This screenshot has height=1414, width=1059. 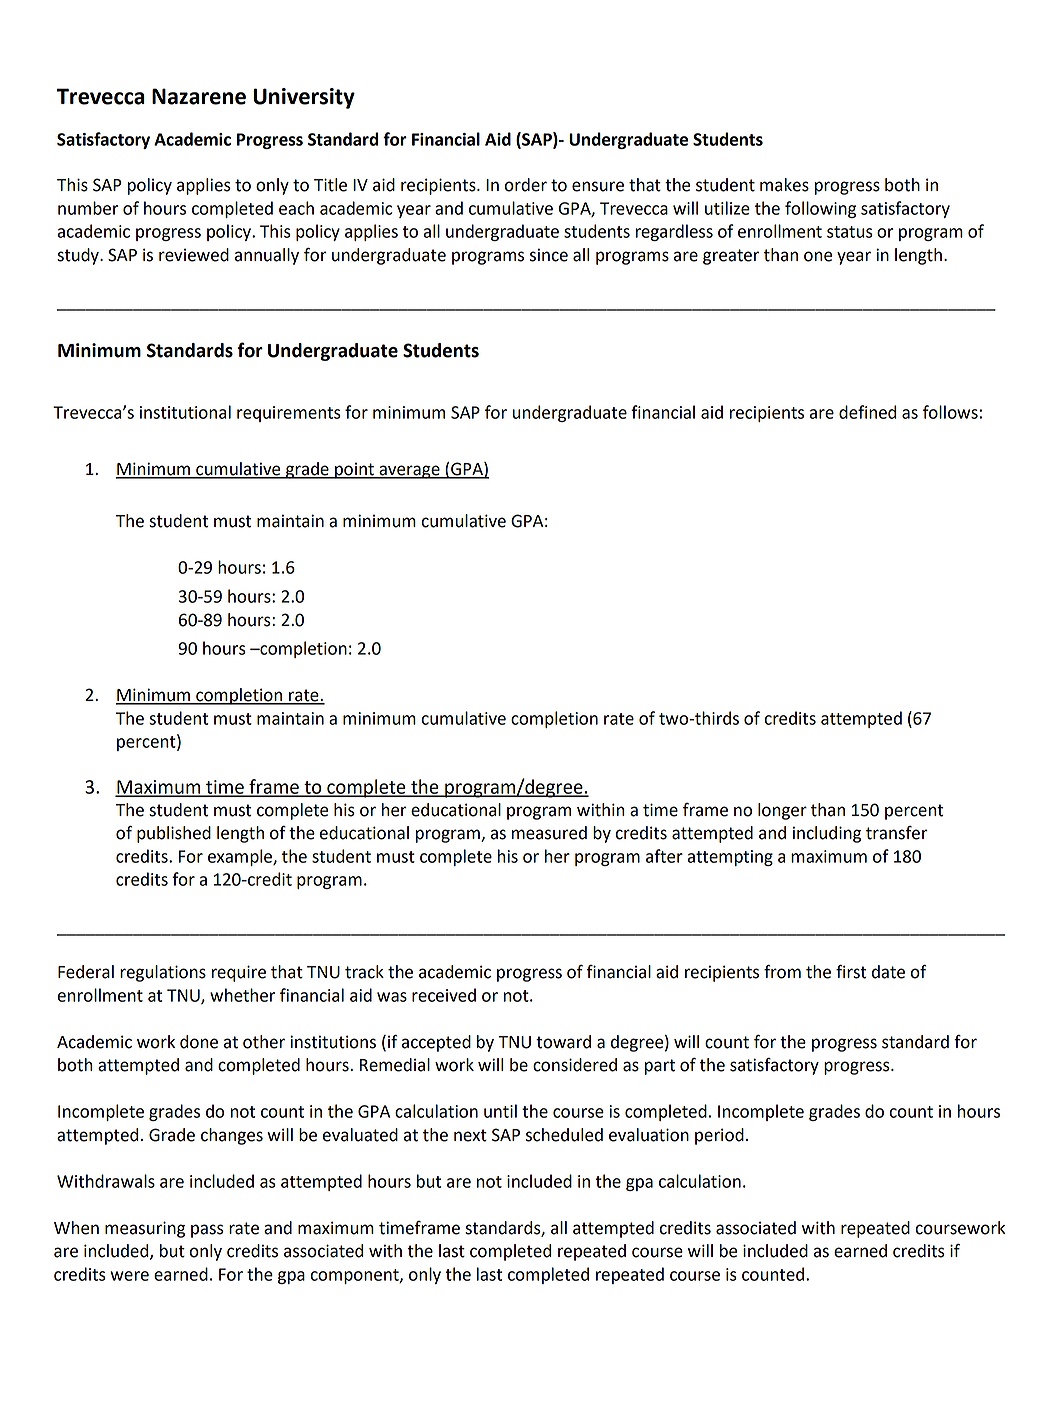 I want to click on makes, so click(x=784, y=185).
